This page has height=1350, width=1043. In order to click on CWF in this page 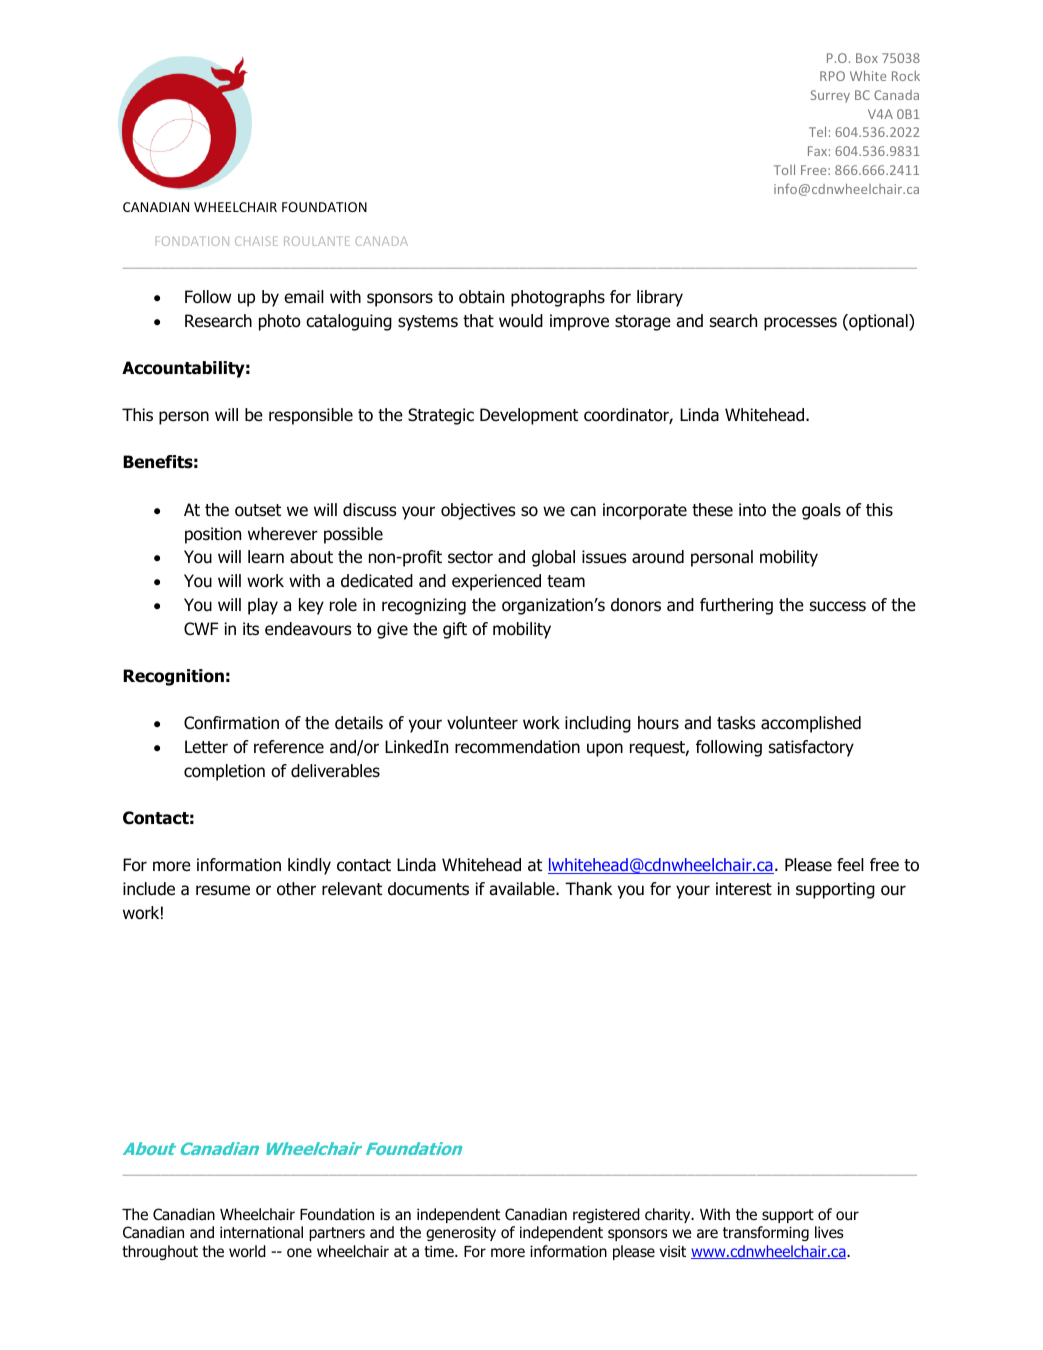, I will do `click(201, 629)`.
